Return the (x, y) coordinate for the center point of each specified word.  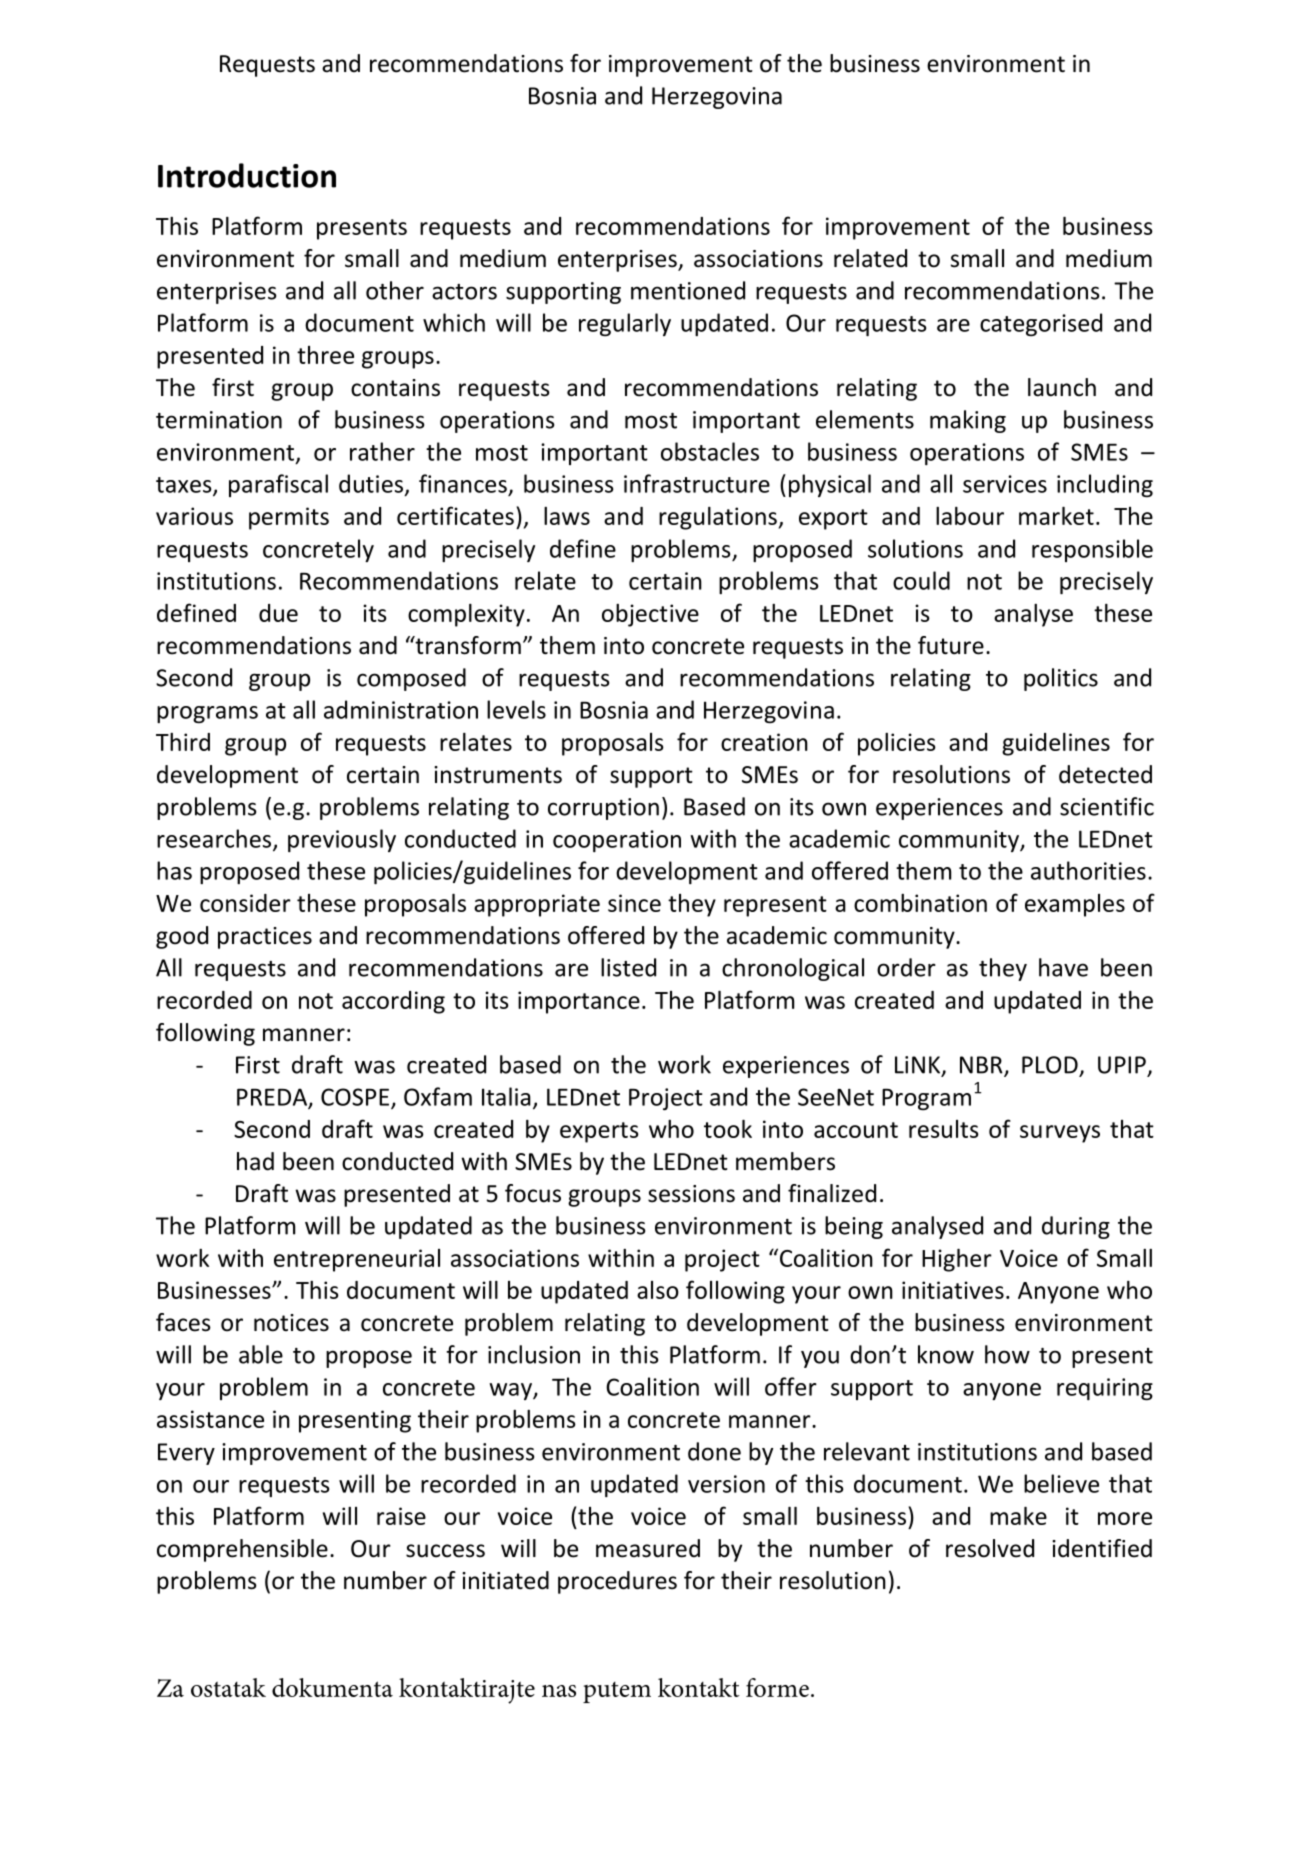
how (1007, 1354)
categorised (1041, 324)
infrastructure (697, 483)
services (1005, 484)
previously (342, 840)
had (255, 1161)
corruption (603, 809)
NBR (982, 1066)
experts (599, 1132)
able (261, 1354)
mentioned (688, 290)
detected (1105, 774)
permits (289, 518)
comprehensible (242, 1550)
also (658, 1290)
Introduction (247, 175)
